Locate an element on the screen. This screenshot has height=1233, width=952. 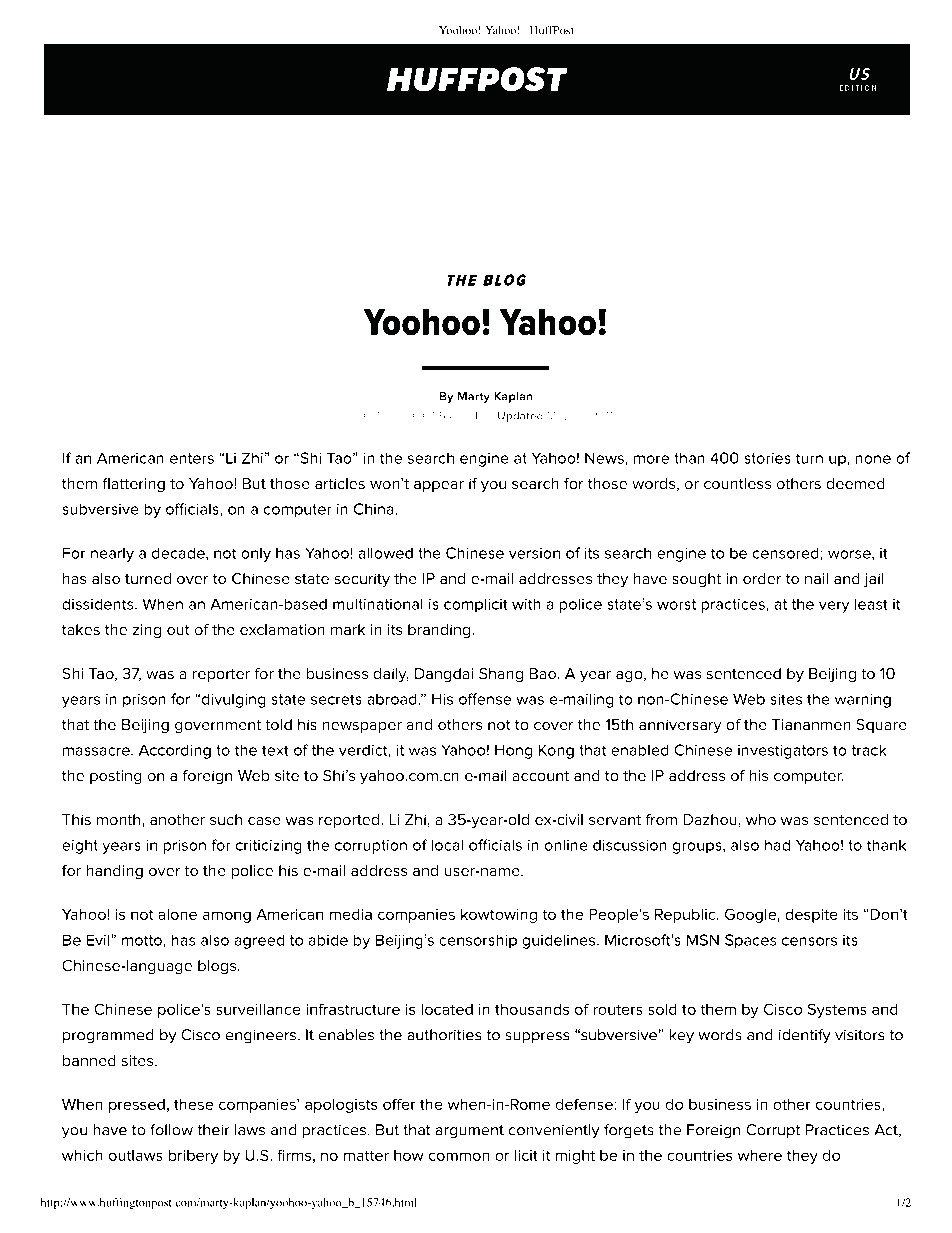
stories is located at coordinates (767, 458).
